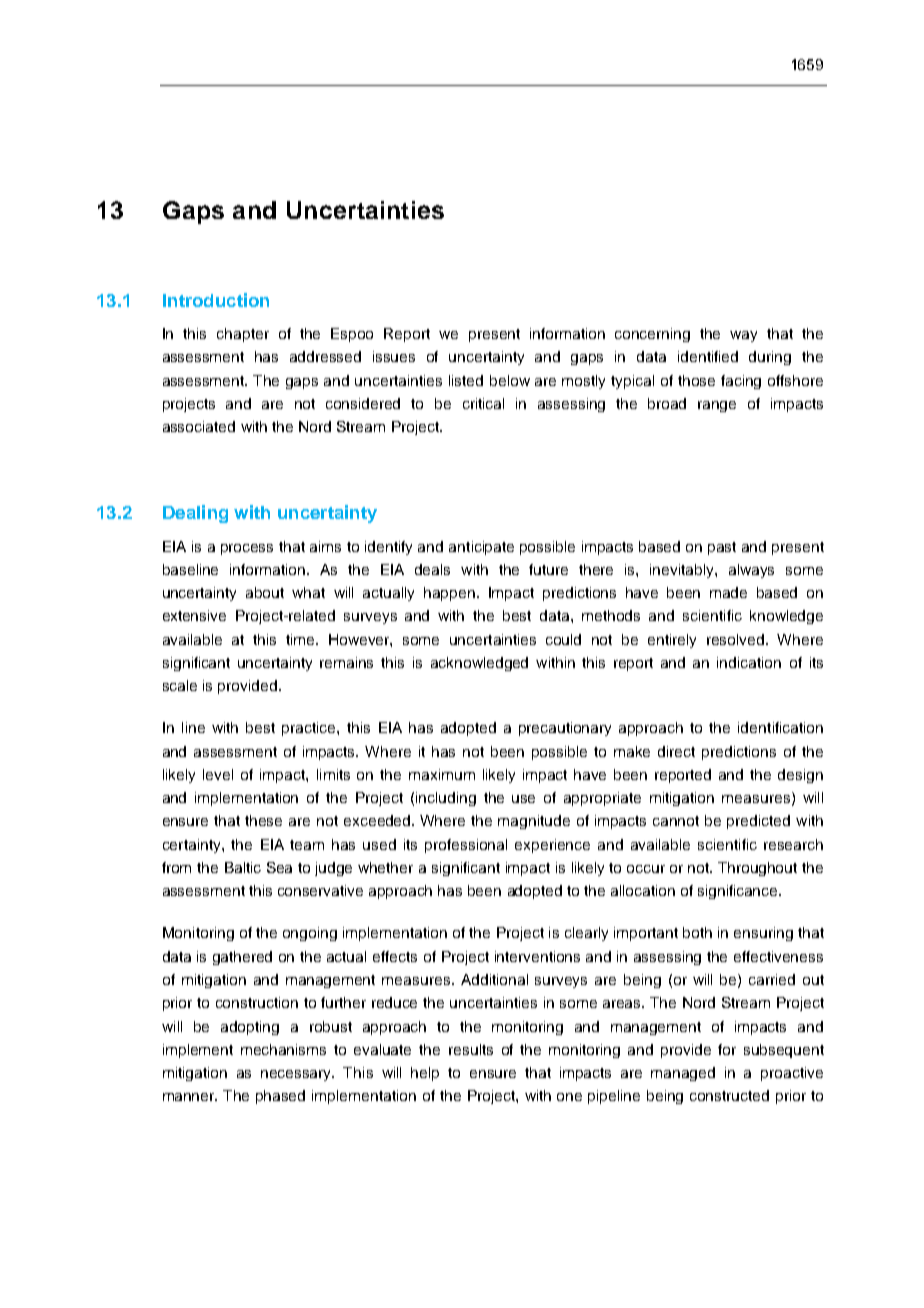  What do you see at coordinates (466, 846) in the screenshot?
I see `professional` at bounding box center [466, 846].
